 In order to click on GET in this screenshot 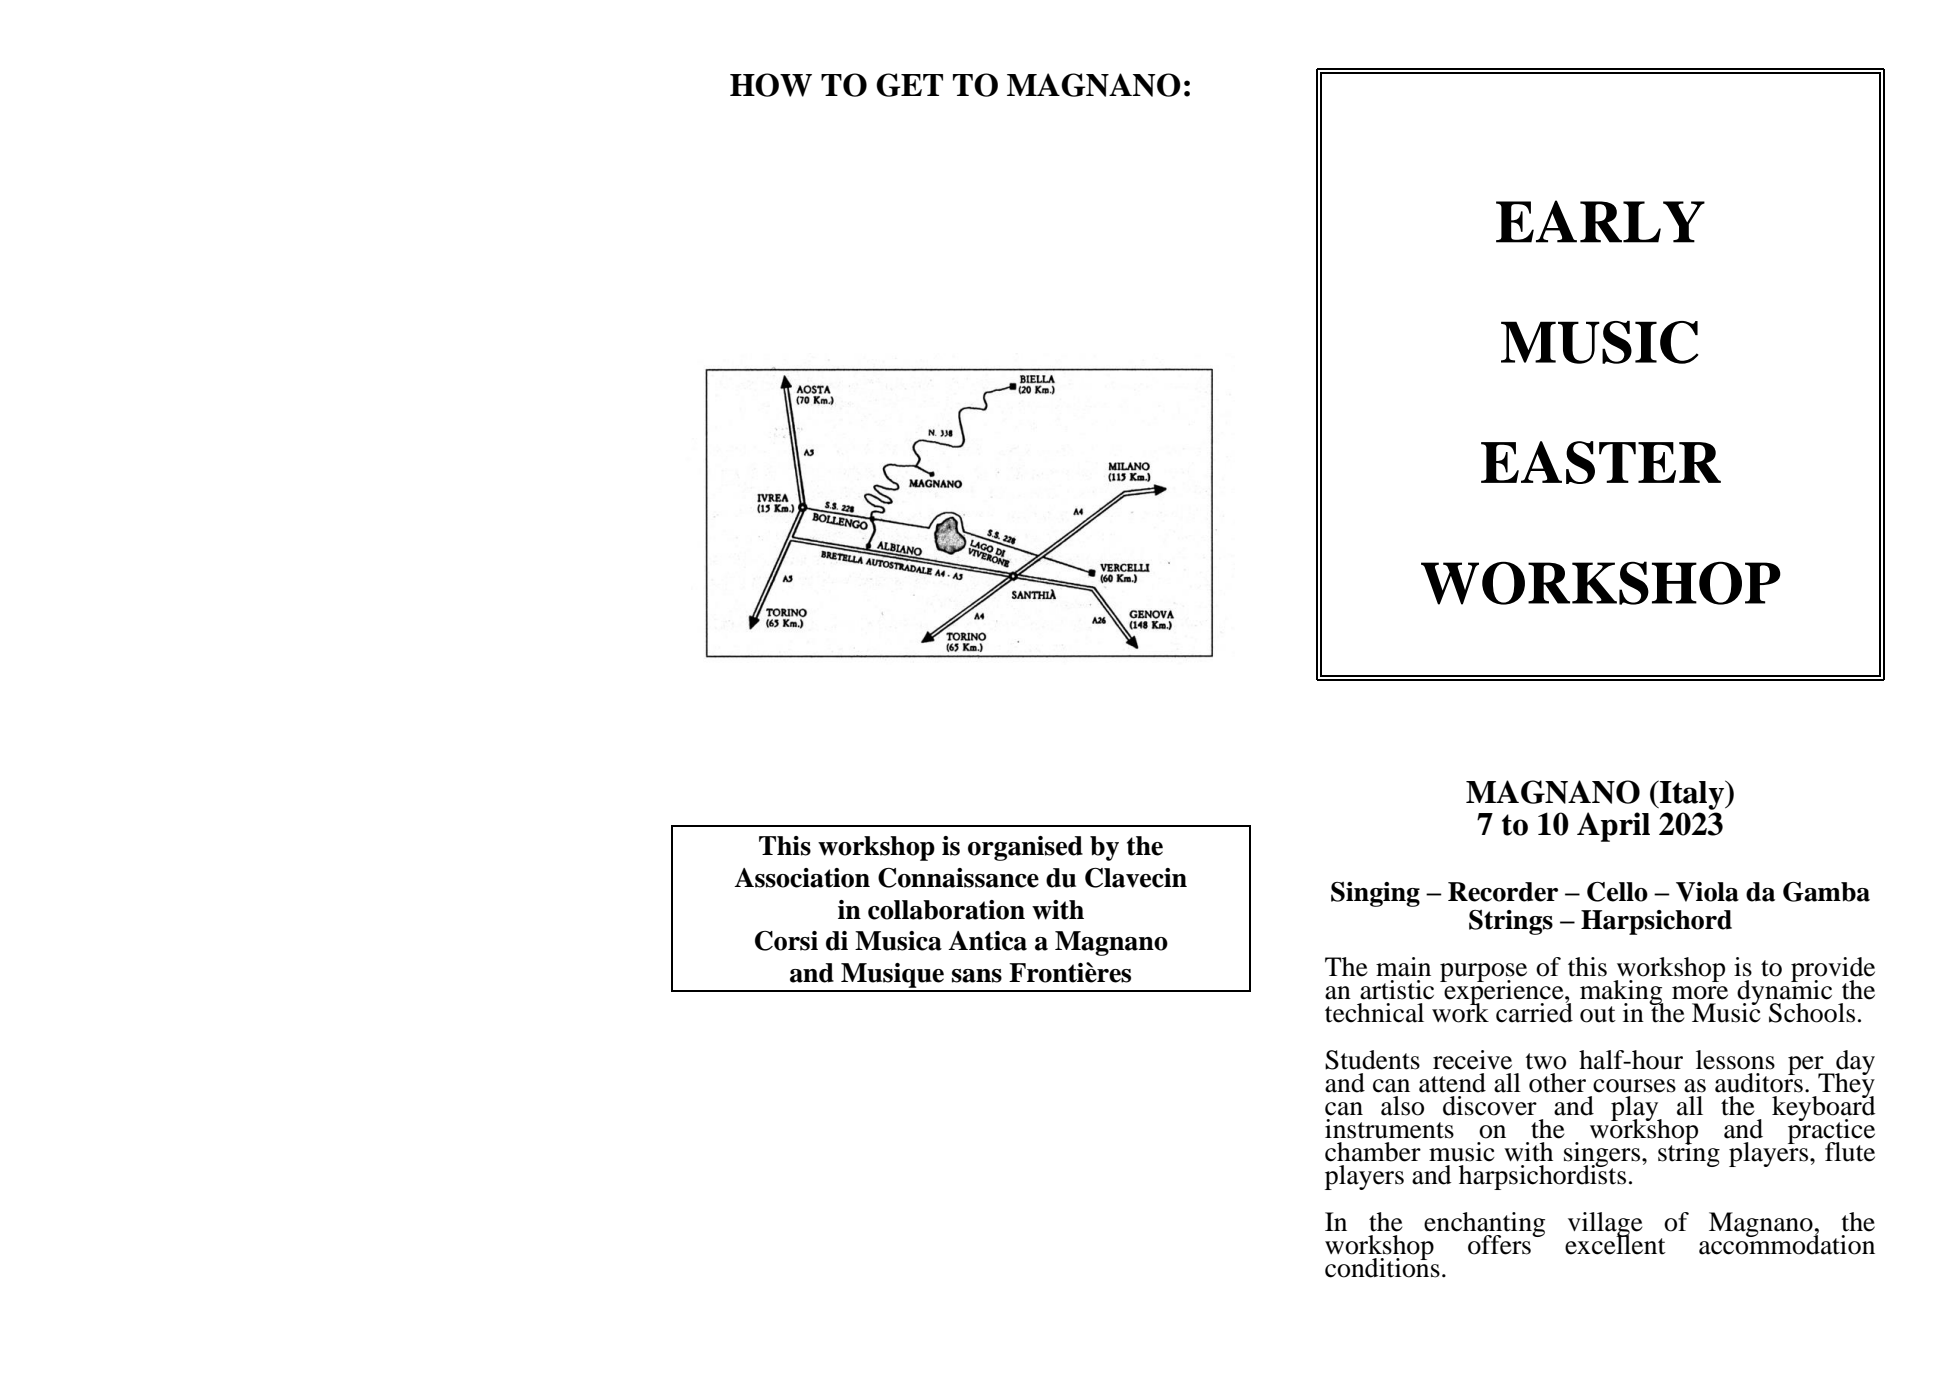, I will do `click(909, 85)`.
